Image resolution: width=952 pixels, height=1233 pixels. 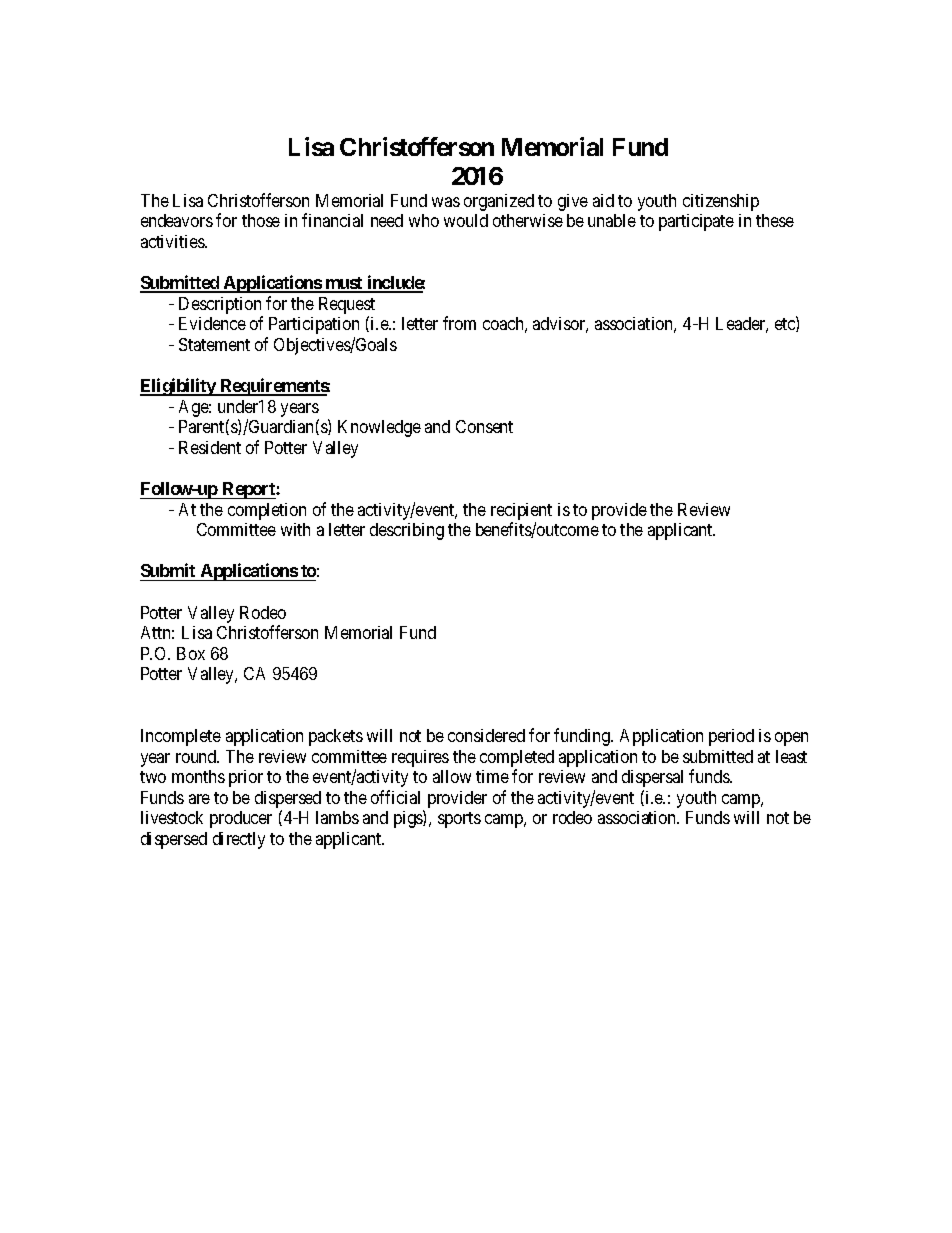 I want to click on dispersal, so click(x=652, y=778).
